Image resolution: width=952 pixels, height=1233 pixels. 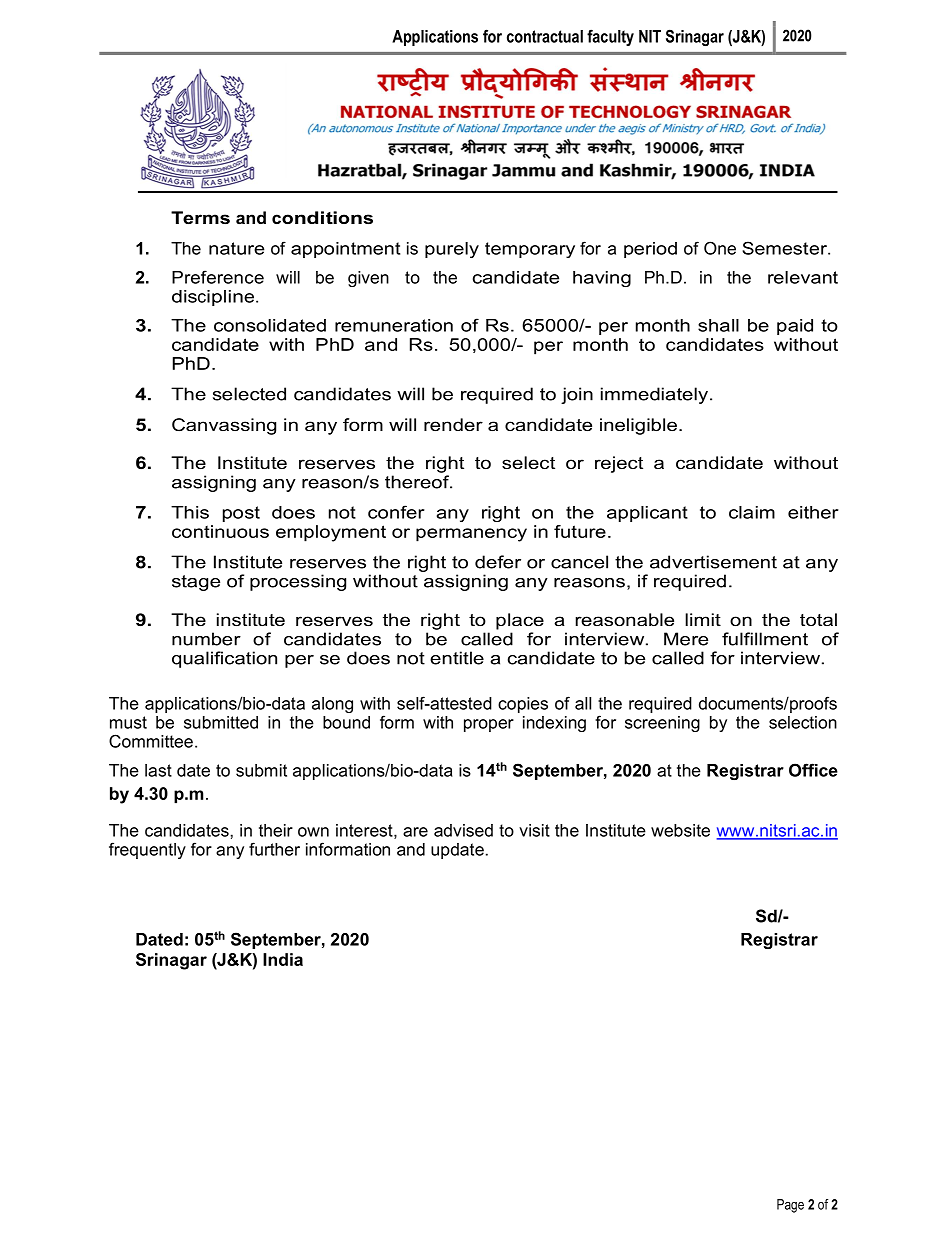 What do you see at coordinates (283, 959) in the document?
I see `India` at bounding box center [283, 959].
